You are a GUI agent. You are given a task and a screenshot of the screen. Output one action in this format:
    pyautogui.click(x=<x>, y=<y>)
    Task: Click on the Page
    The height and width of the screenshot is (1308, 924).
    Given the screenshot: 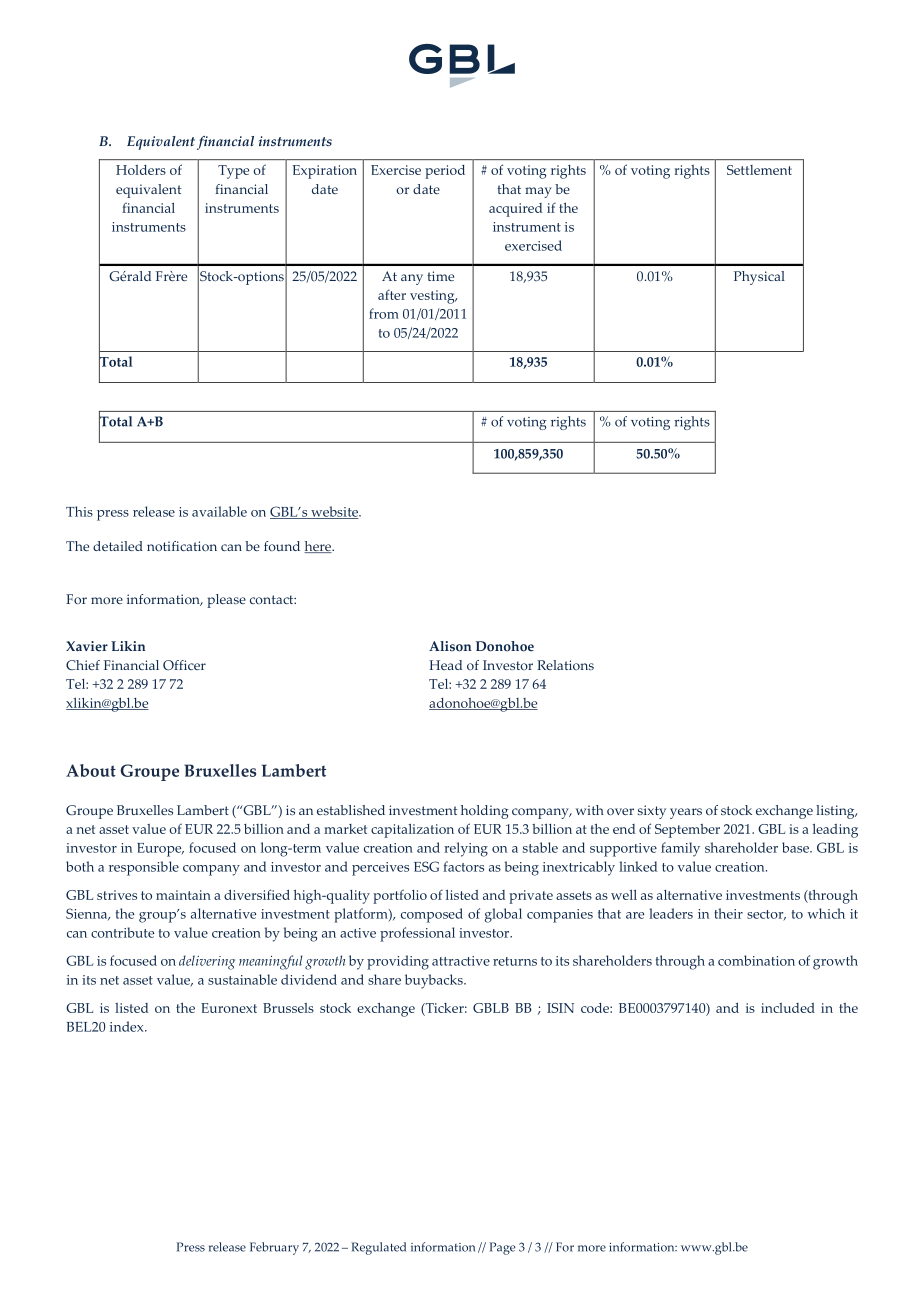 What is the action you would take?
    pyautogui.click(x=502, y=1248)
